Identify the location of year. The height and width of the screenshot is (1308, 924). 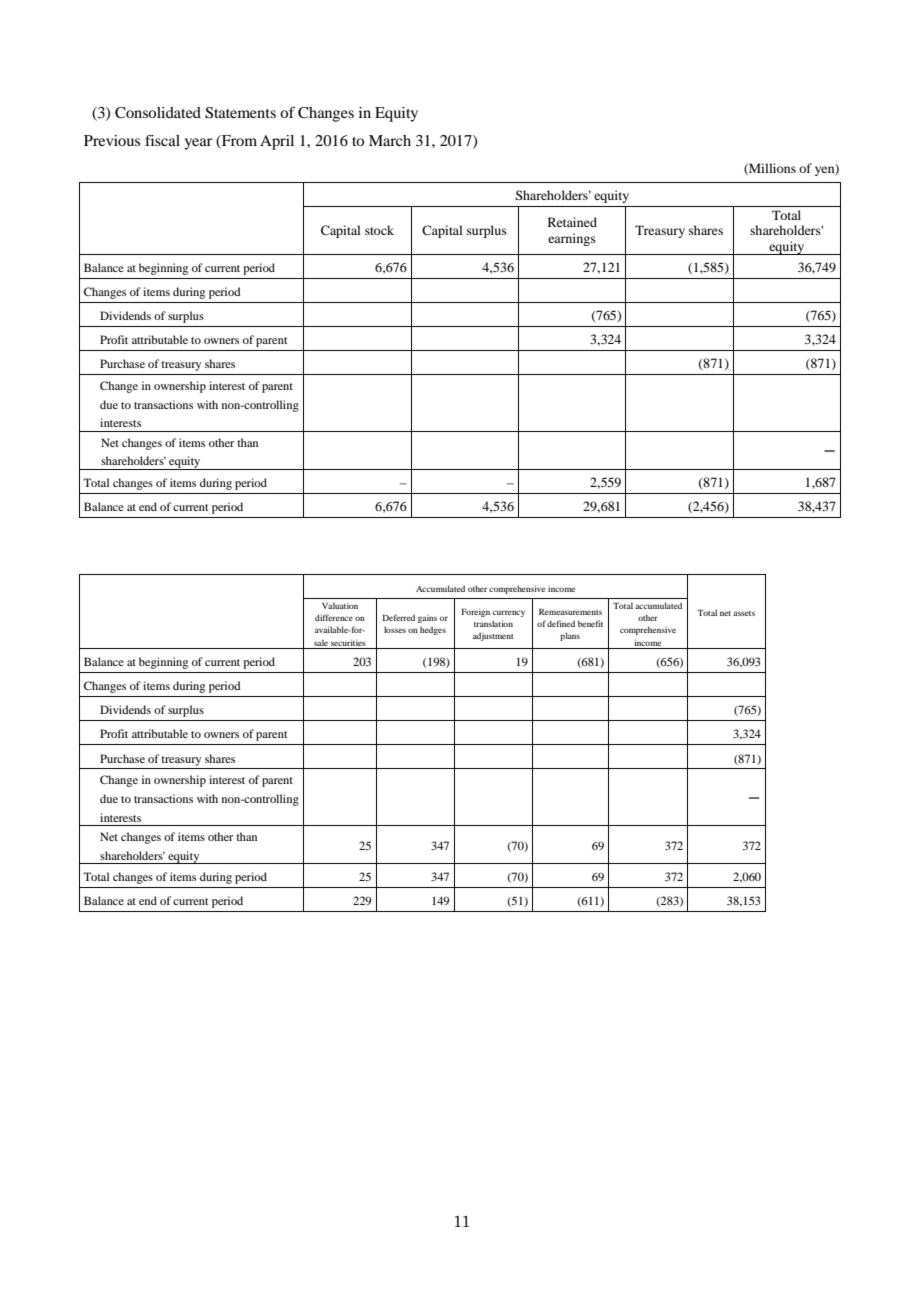
(198, 144).
